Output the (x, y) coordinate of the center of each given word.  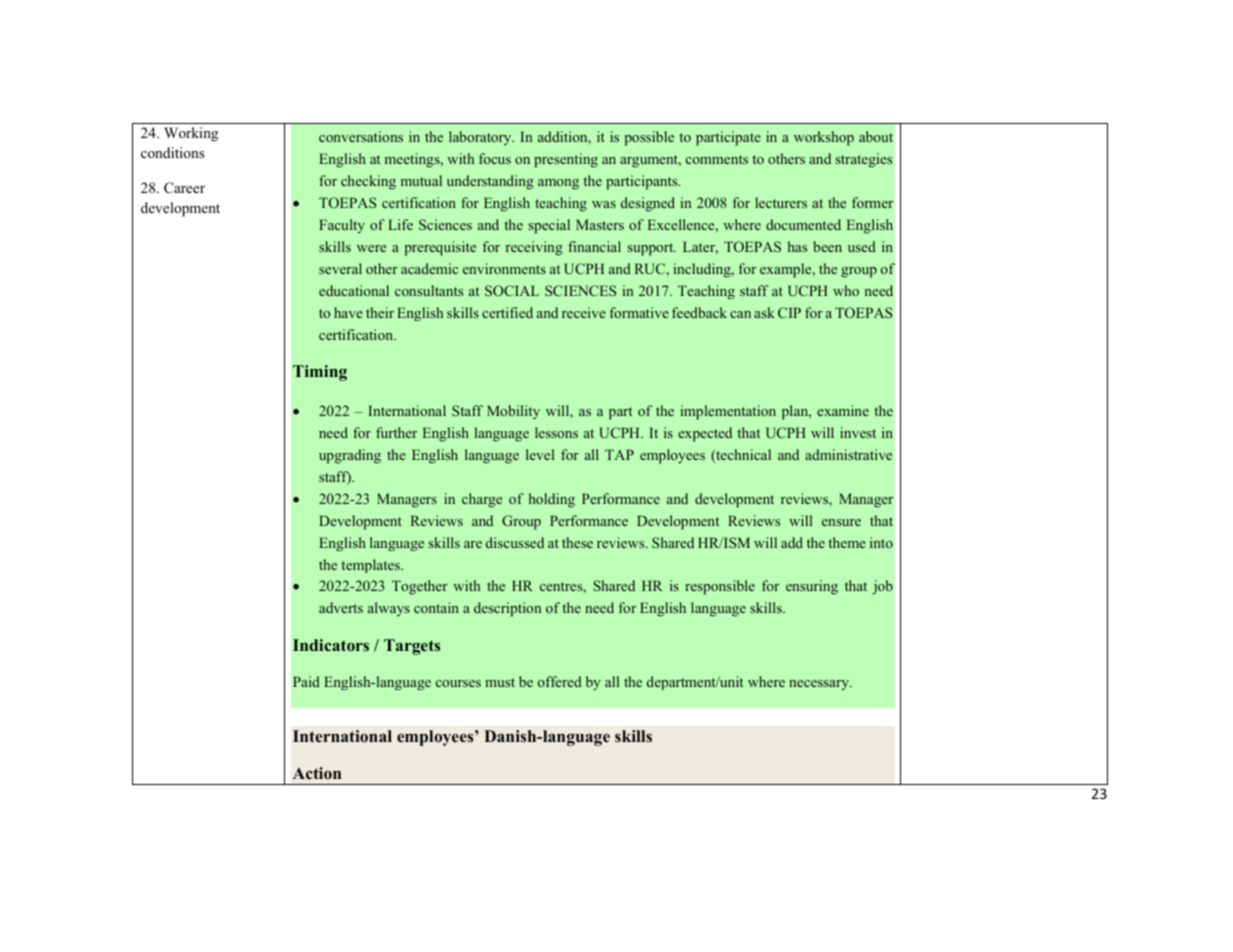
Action (317, 773)
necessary (820, 685)
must (500, 682)
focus (495, 158)
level (540, 454)
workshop (824, 138)
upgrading (350, 456)
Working (191, 134)
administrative (848, 454)
